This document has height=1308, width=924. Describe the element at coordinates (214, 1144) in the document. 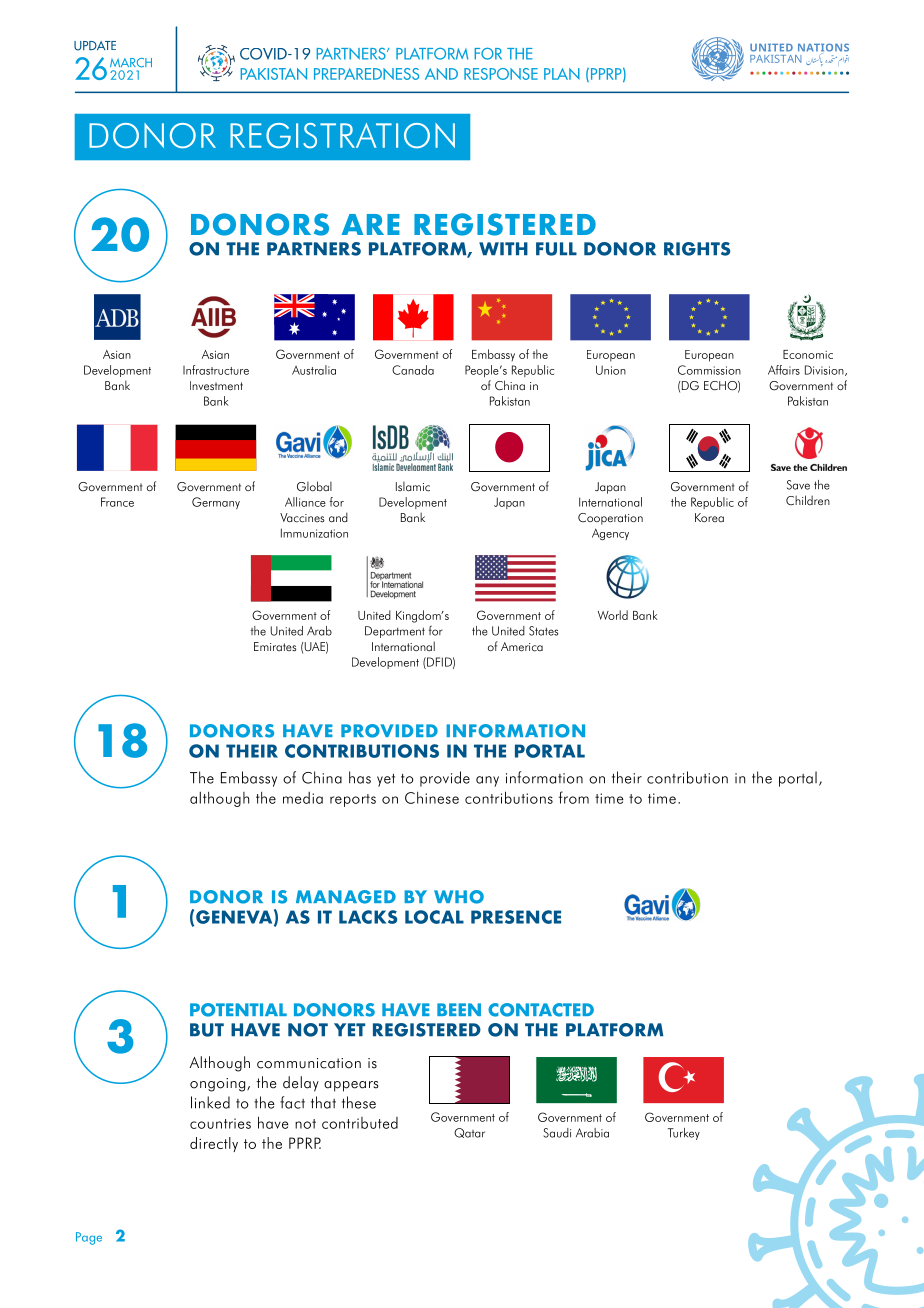

I see `directly` at that location.
